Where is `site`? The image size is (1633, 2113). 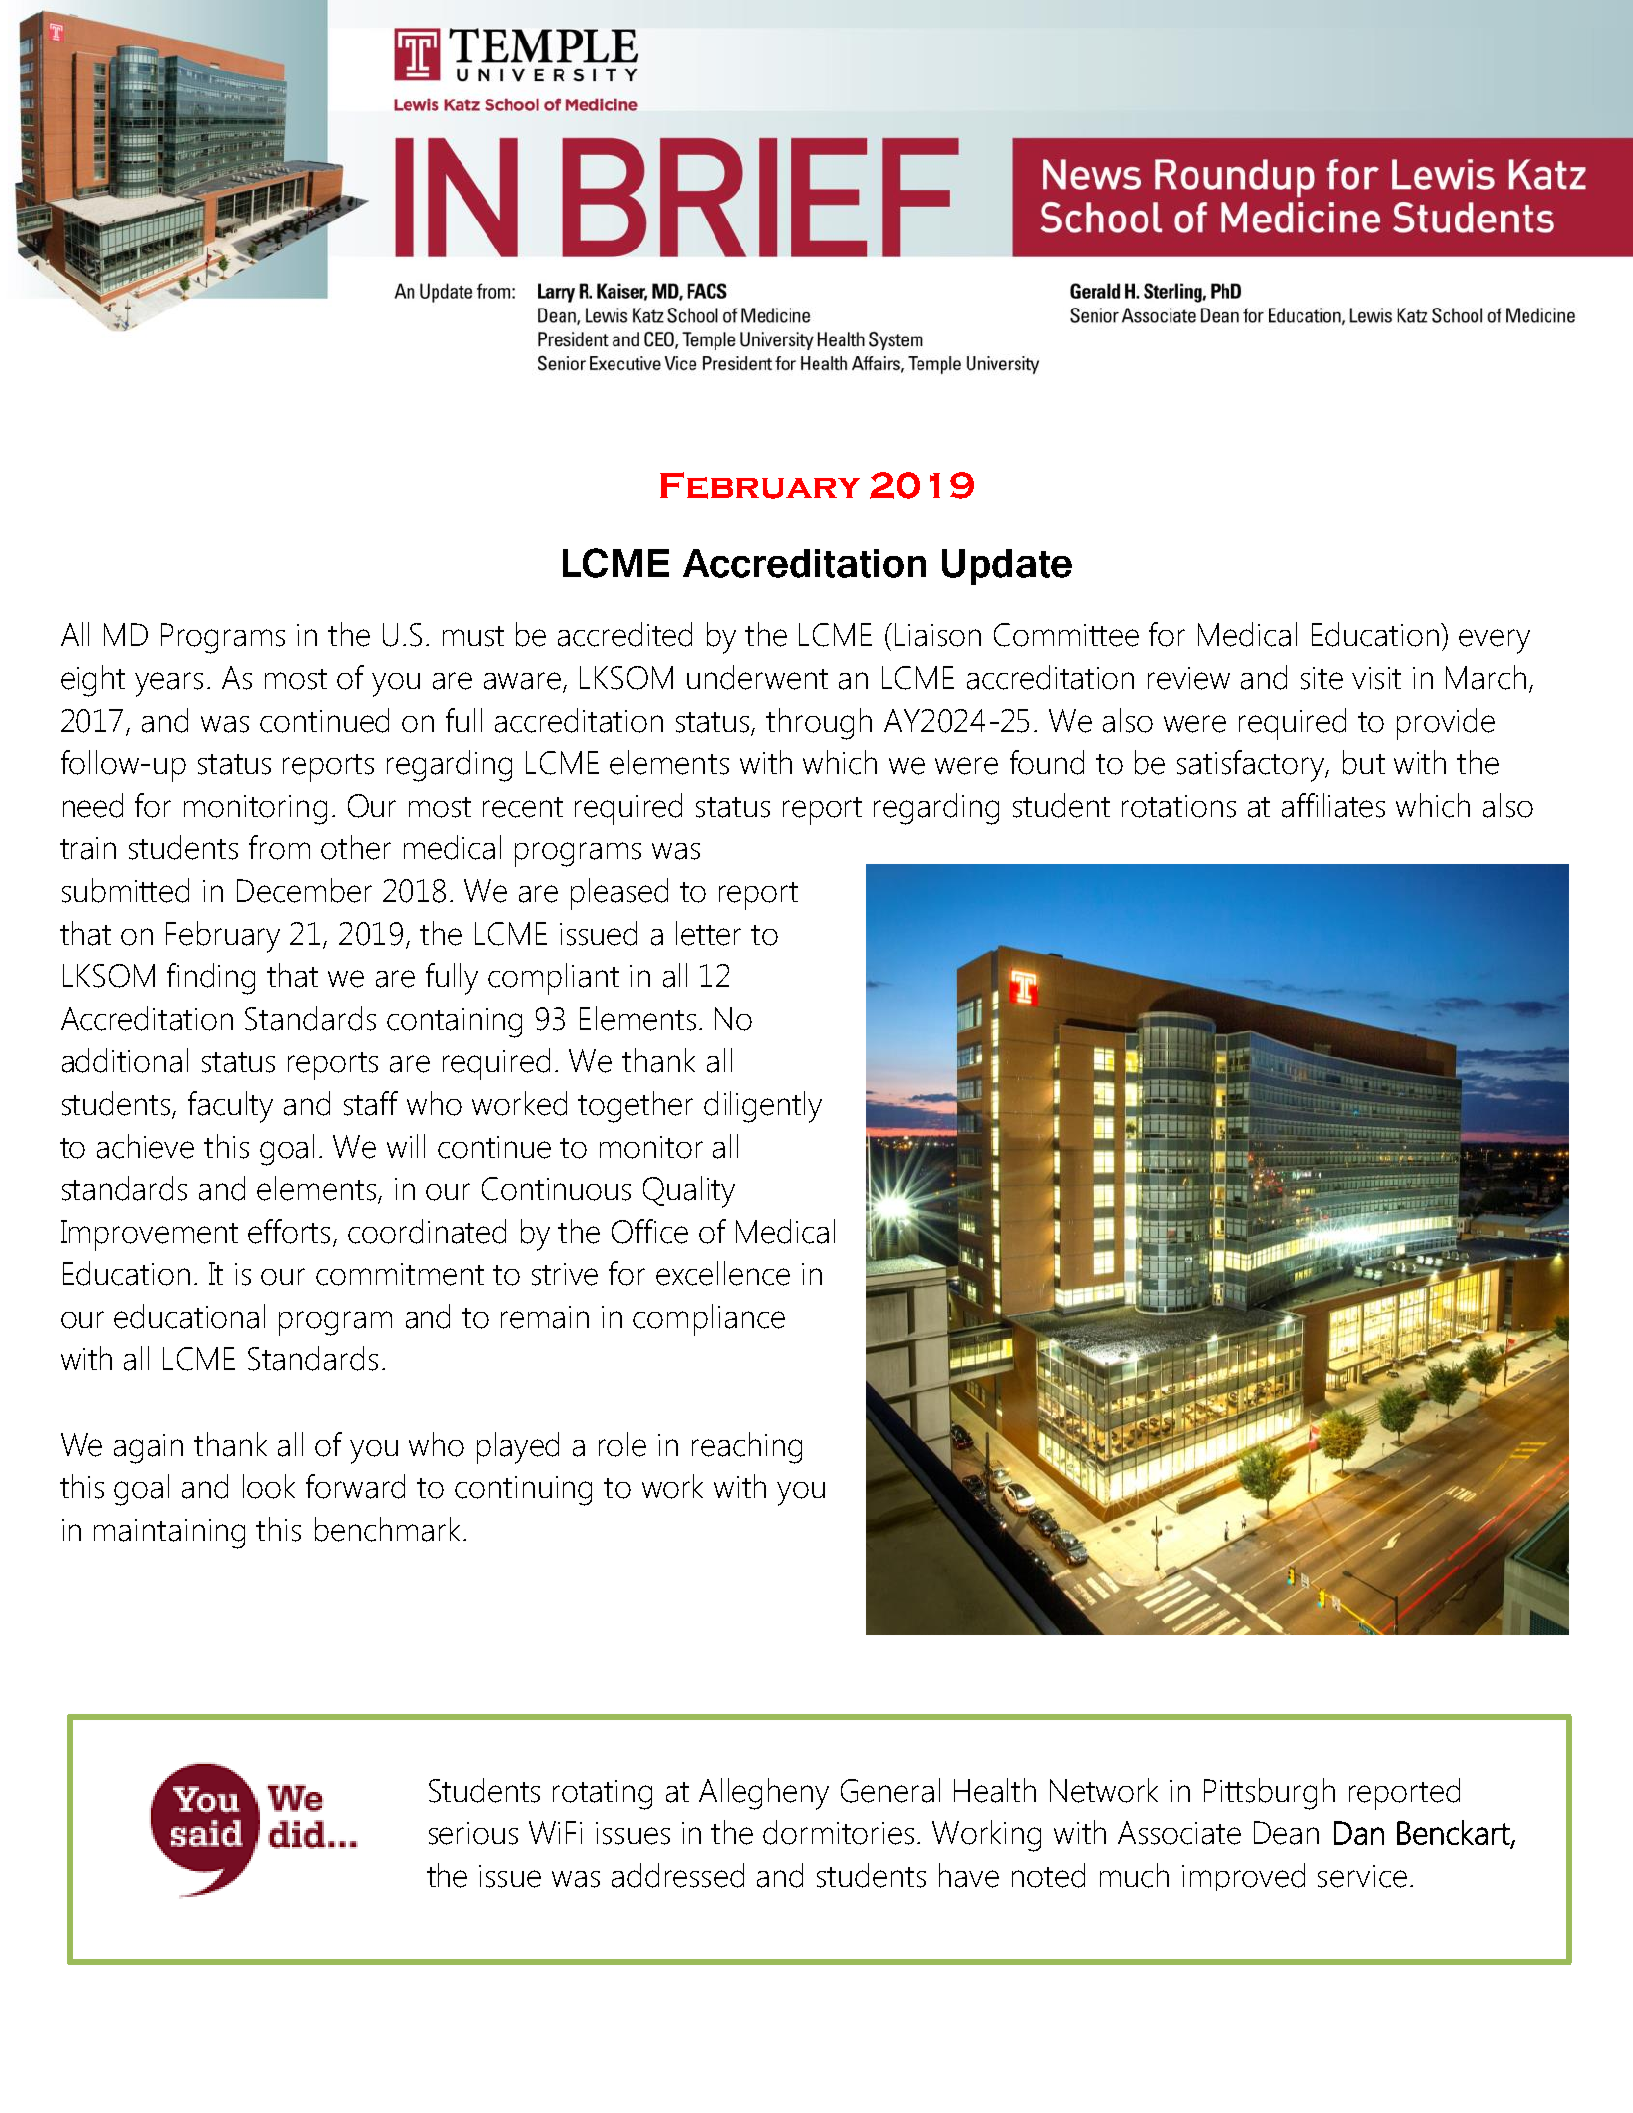
site is located at coordinates (1322, 678).
